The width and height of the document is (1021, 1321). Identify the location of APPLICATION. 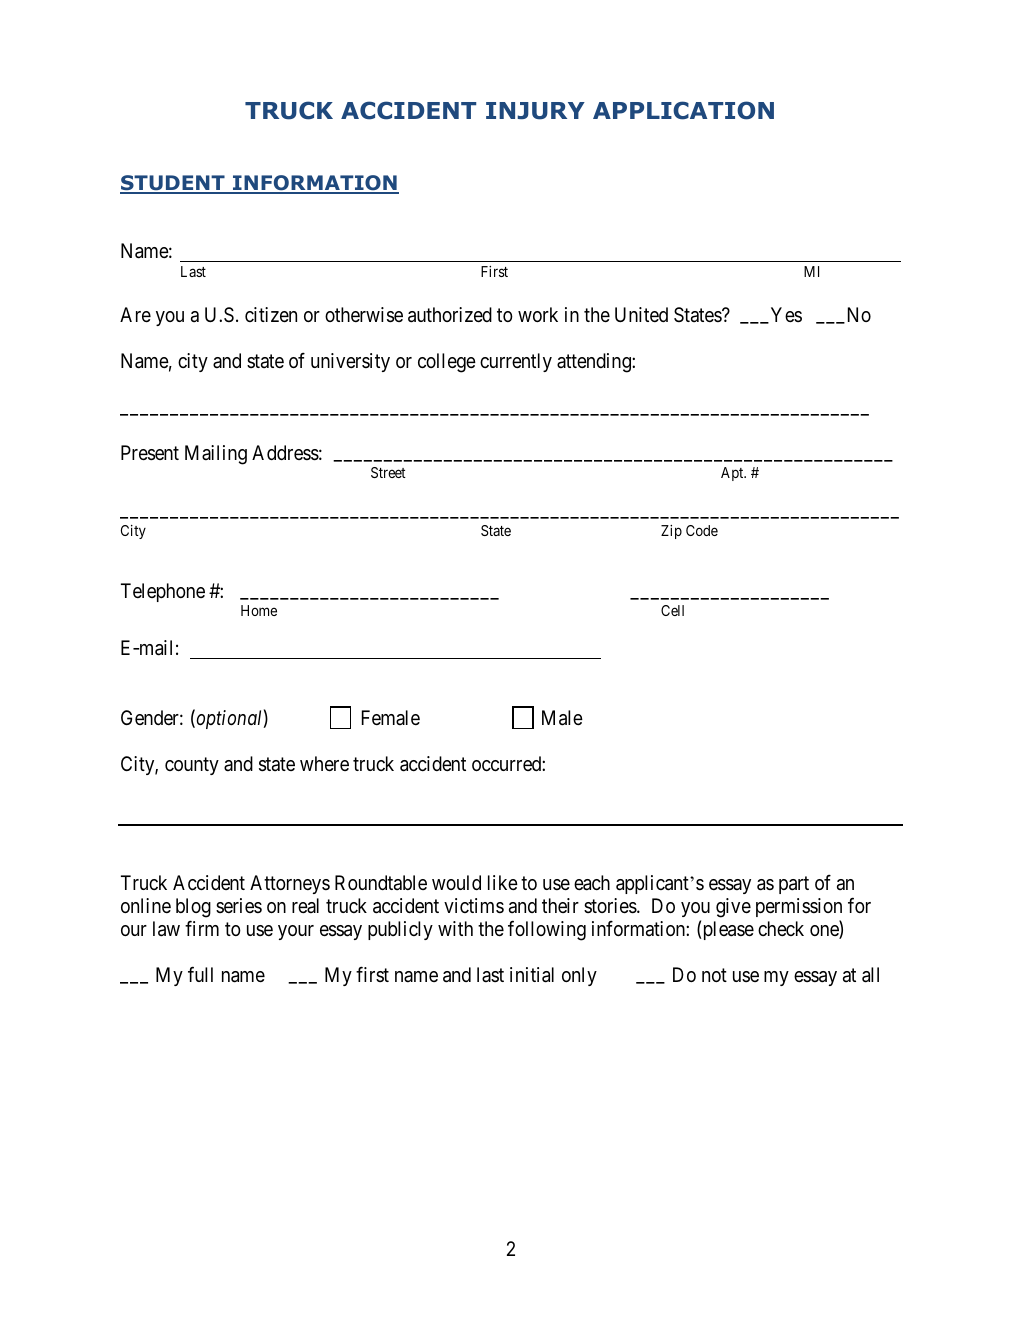
(683, 110).
